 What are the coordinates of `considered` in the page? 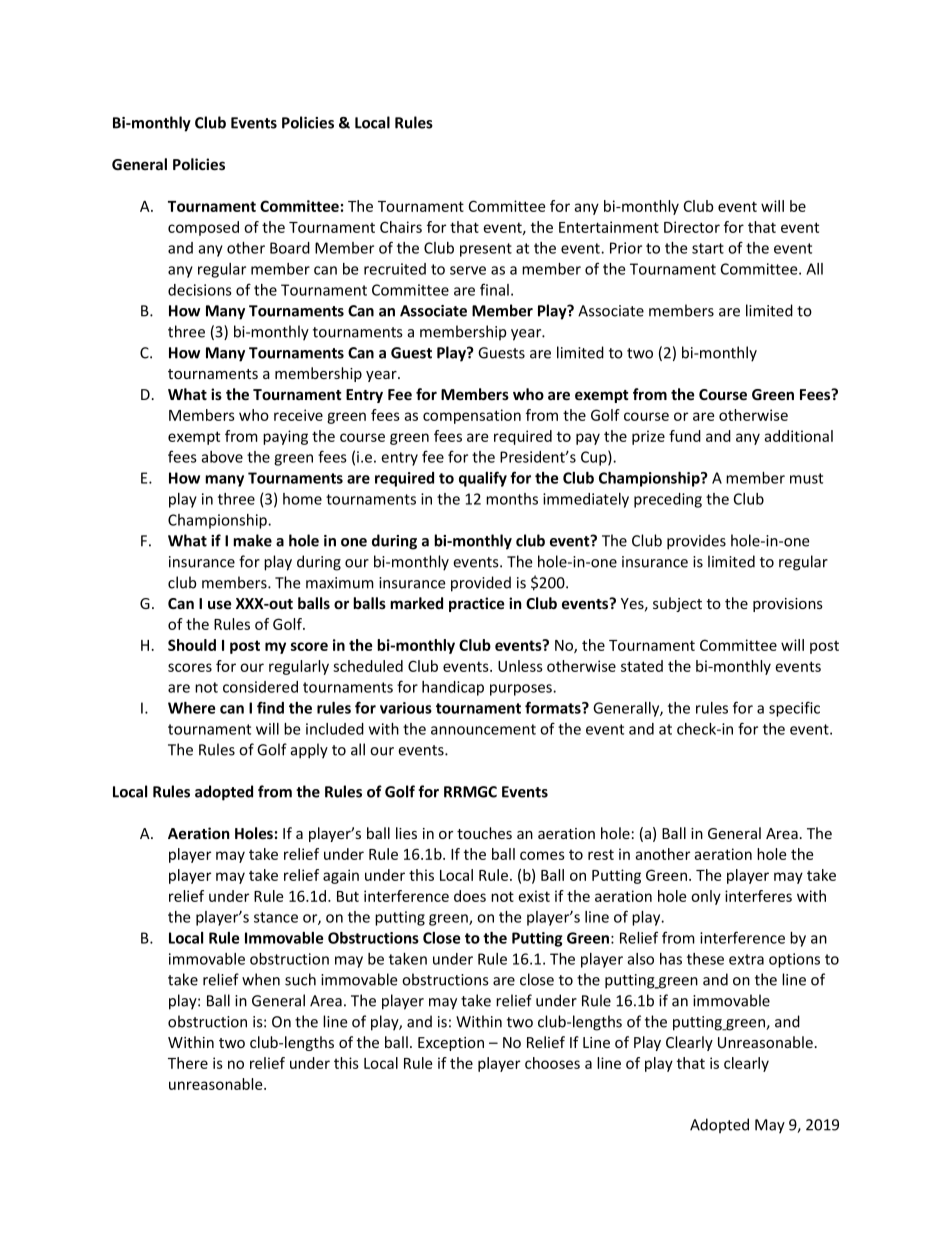 It's located at (260, 687).
